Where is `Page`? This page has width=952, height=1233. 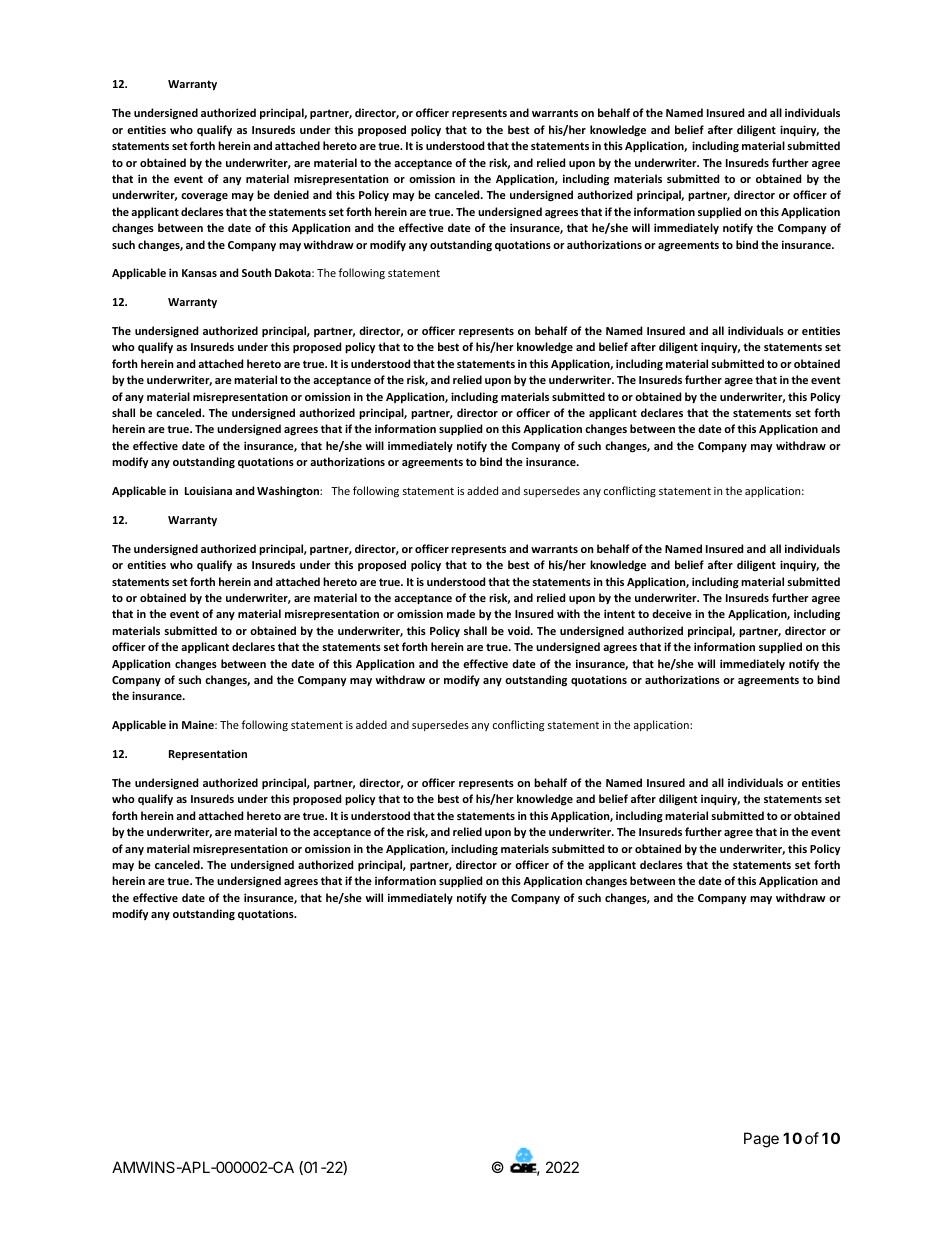 Page is located at coordinates (761, 1140).
